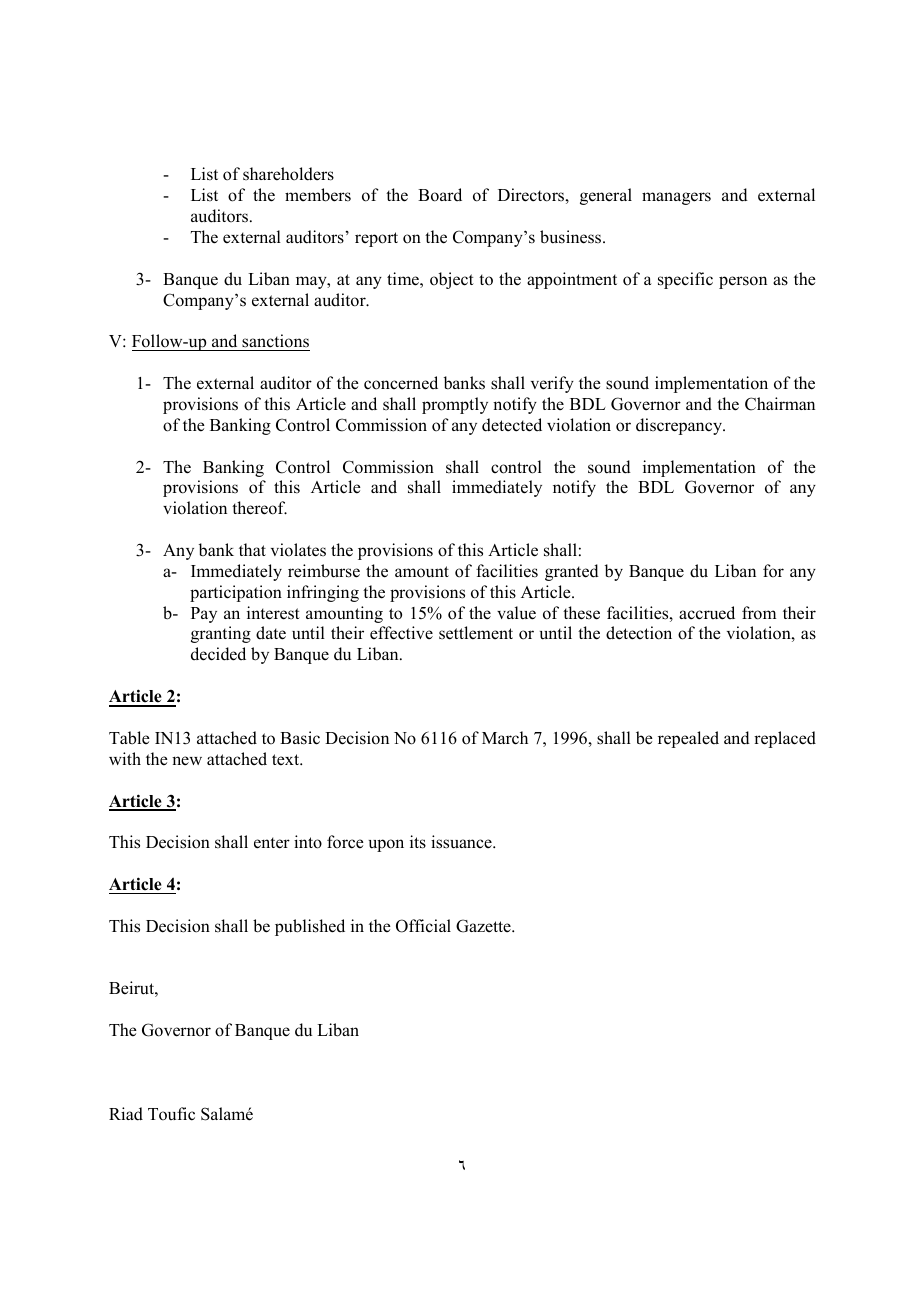 The width and height of the screenshot is (924, 1308). I want to click on managers, so click(676, 198).
